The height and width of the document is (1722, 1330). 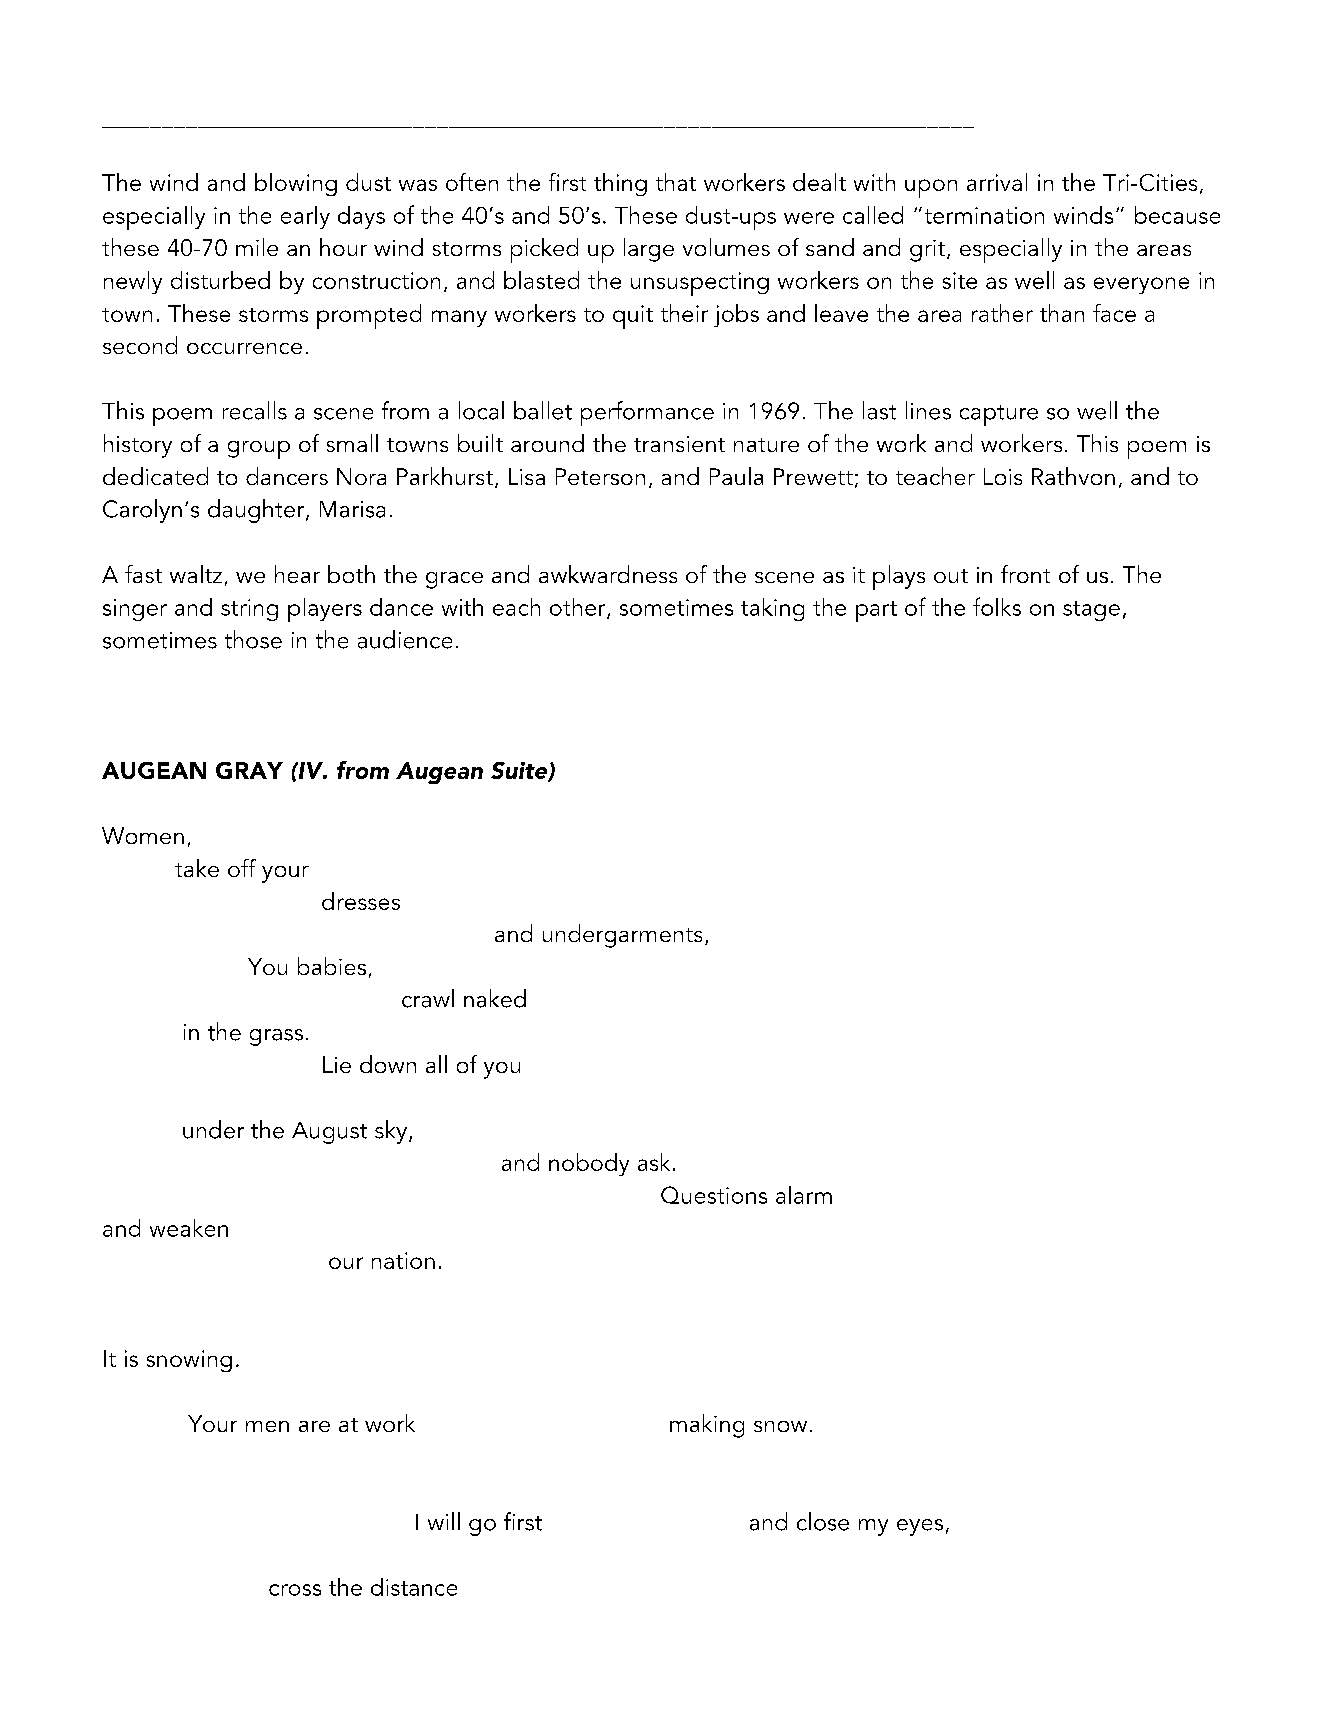 I want to click on awkwardness, so click(x=608, y=574).
